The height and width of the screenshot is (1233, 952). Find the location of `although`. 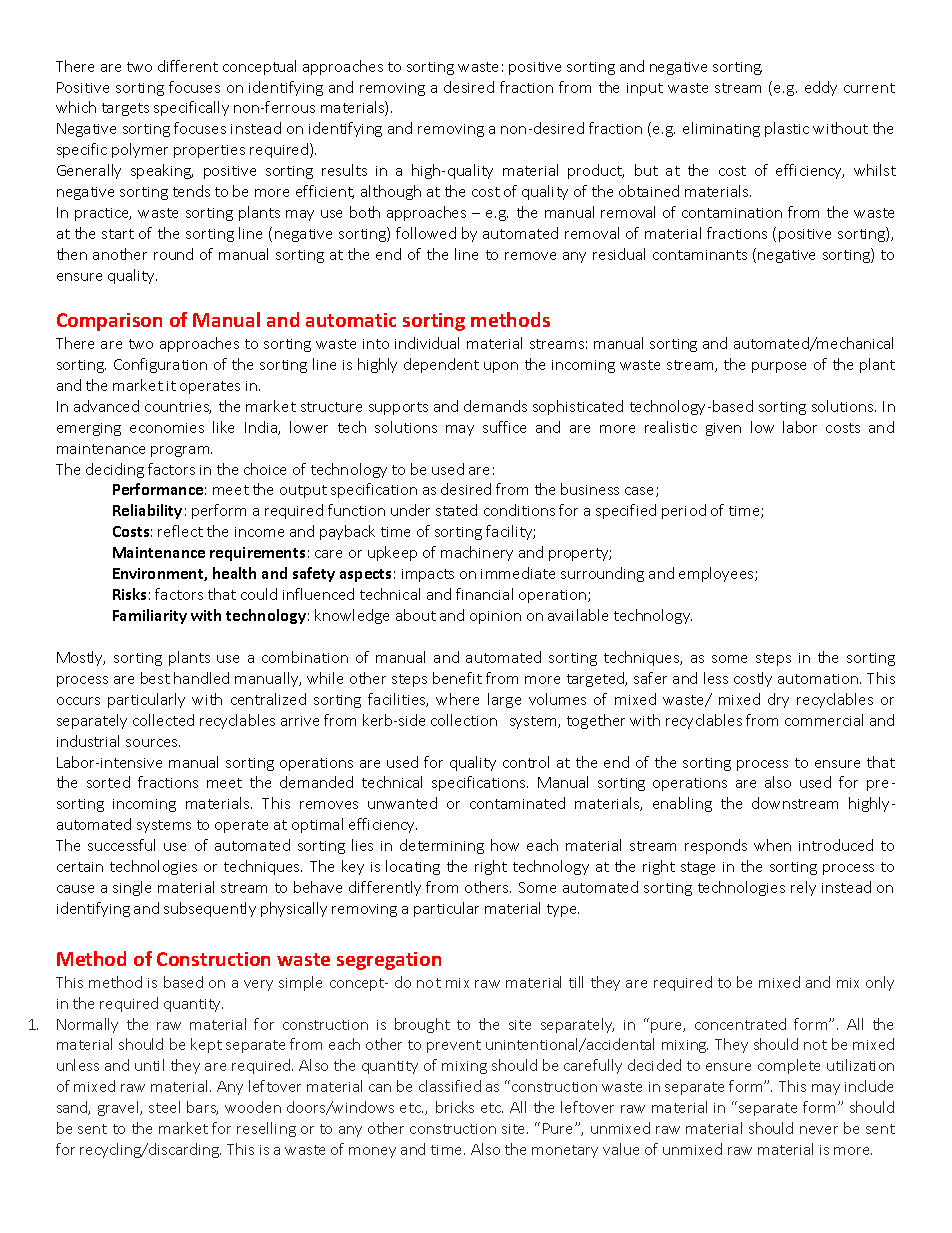

although is located at coordinates (391, 192).
